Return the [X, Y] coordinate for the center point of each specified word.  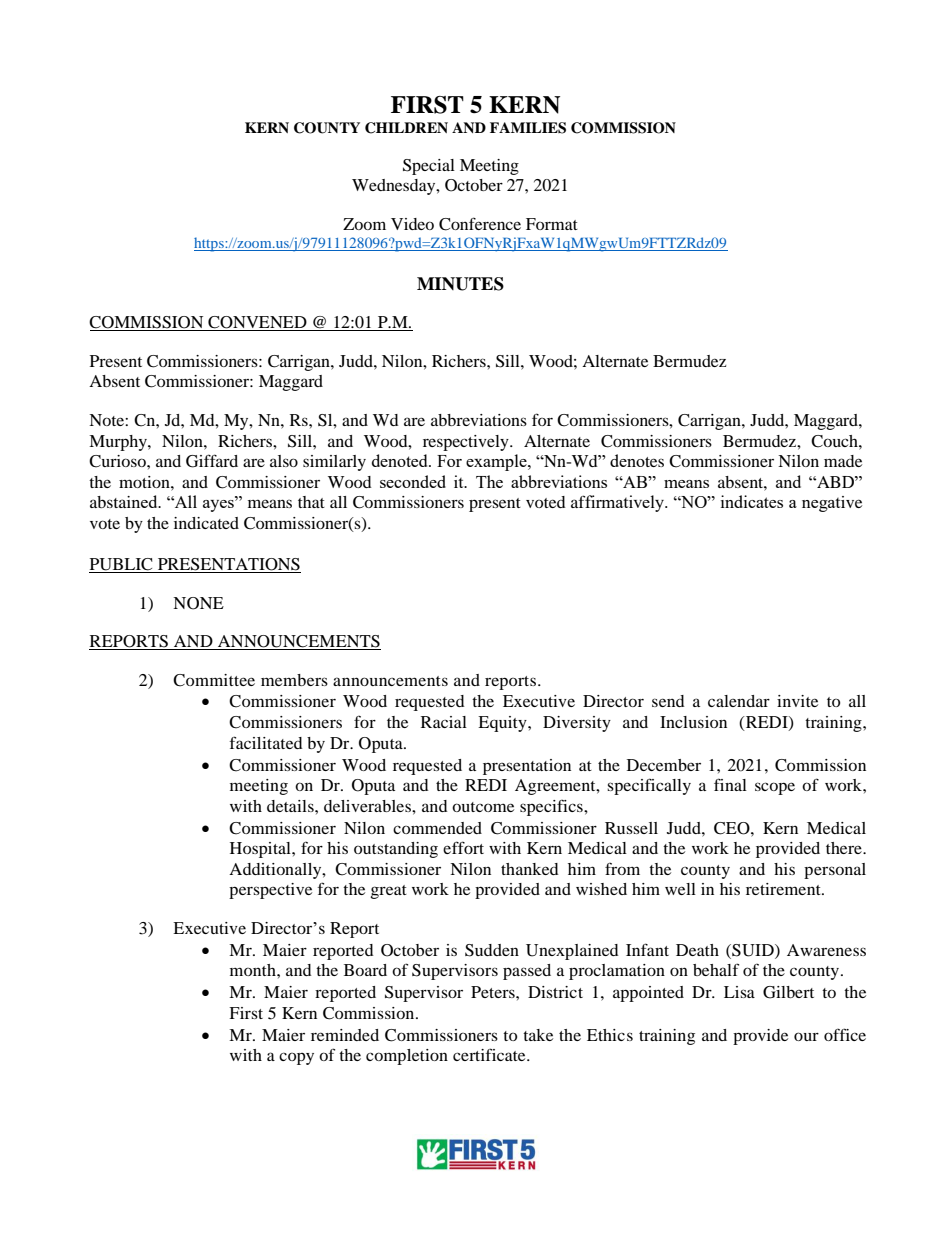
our [806, 1036]
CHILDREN [406, 128]
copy [296, 1058]
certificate [490, 1054]
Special [429, 167]
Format [552, 224]
